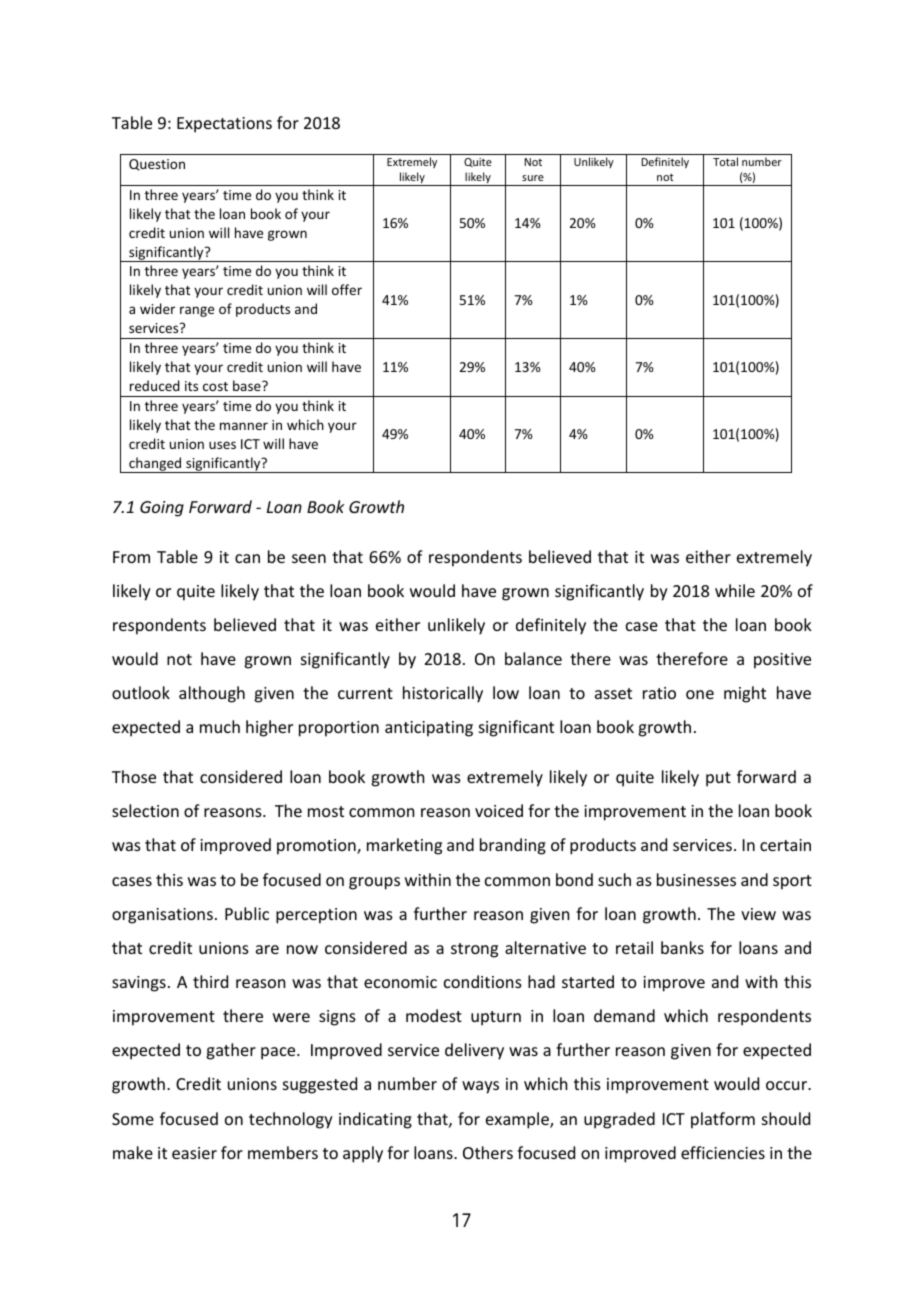  What do you see at coordinates (533, 178) in the screenshot?
I see `sure` at bounding box center [533, 178].
